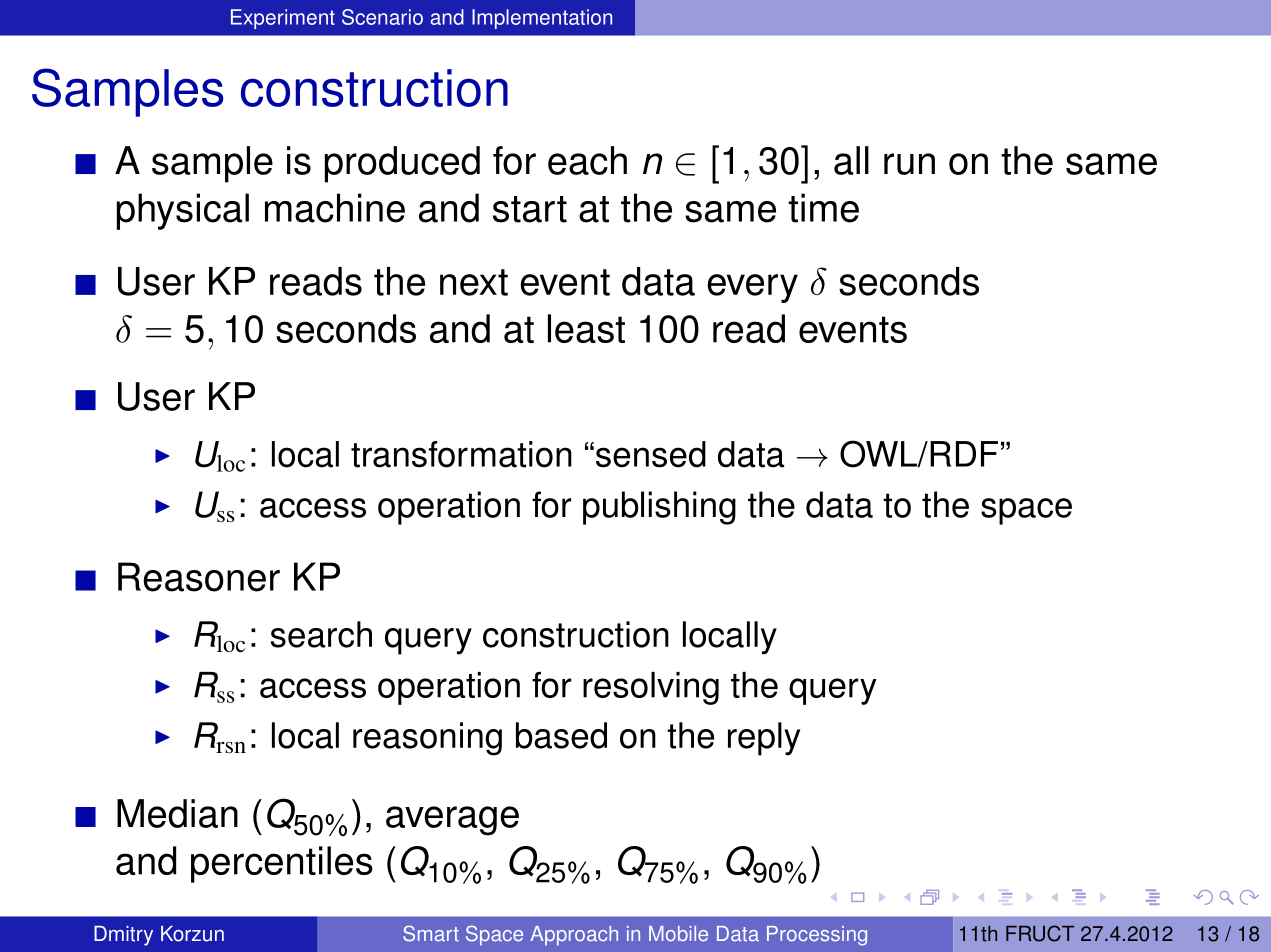 The height and width of the document is (952, 1271). What do you see at coordinates (321, 634) in the document?
I see `search` at bounding box center [321, 634].
